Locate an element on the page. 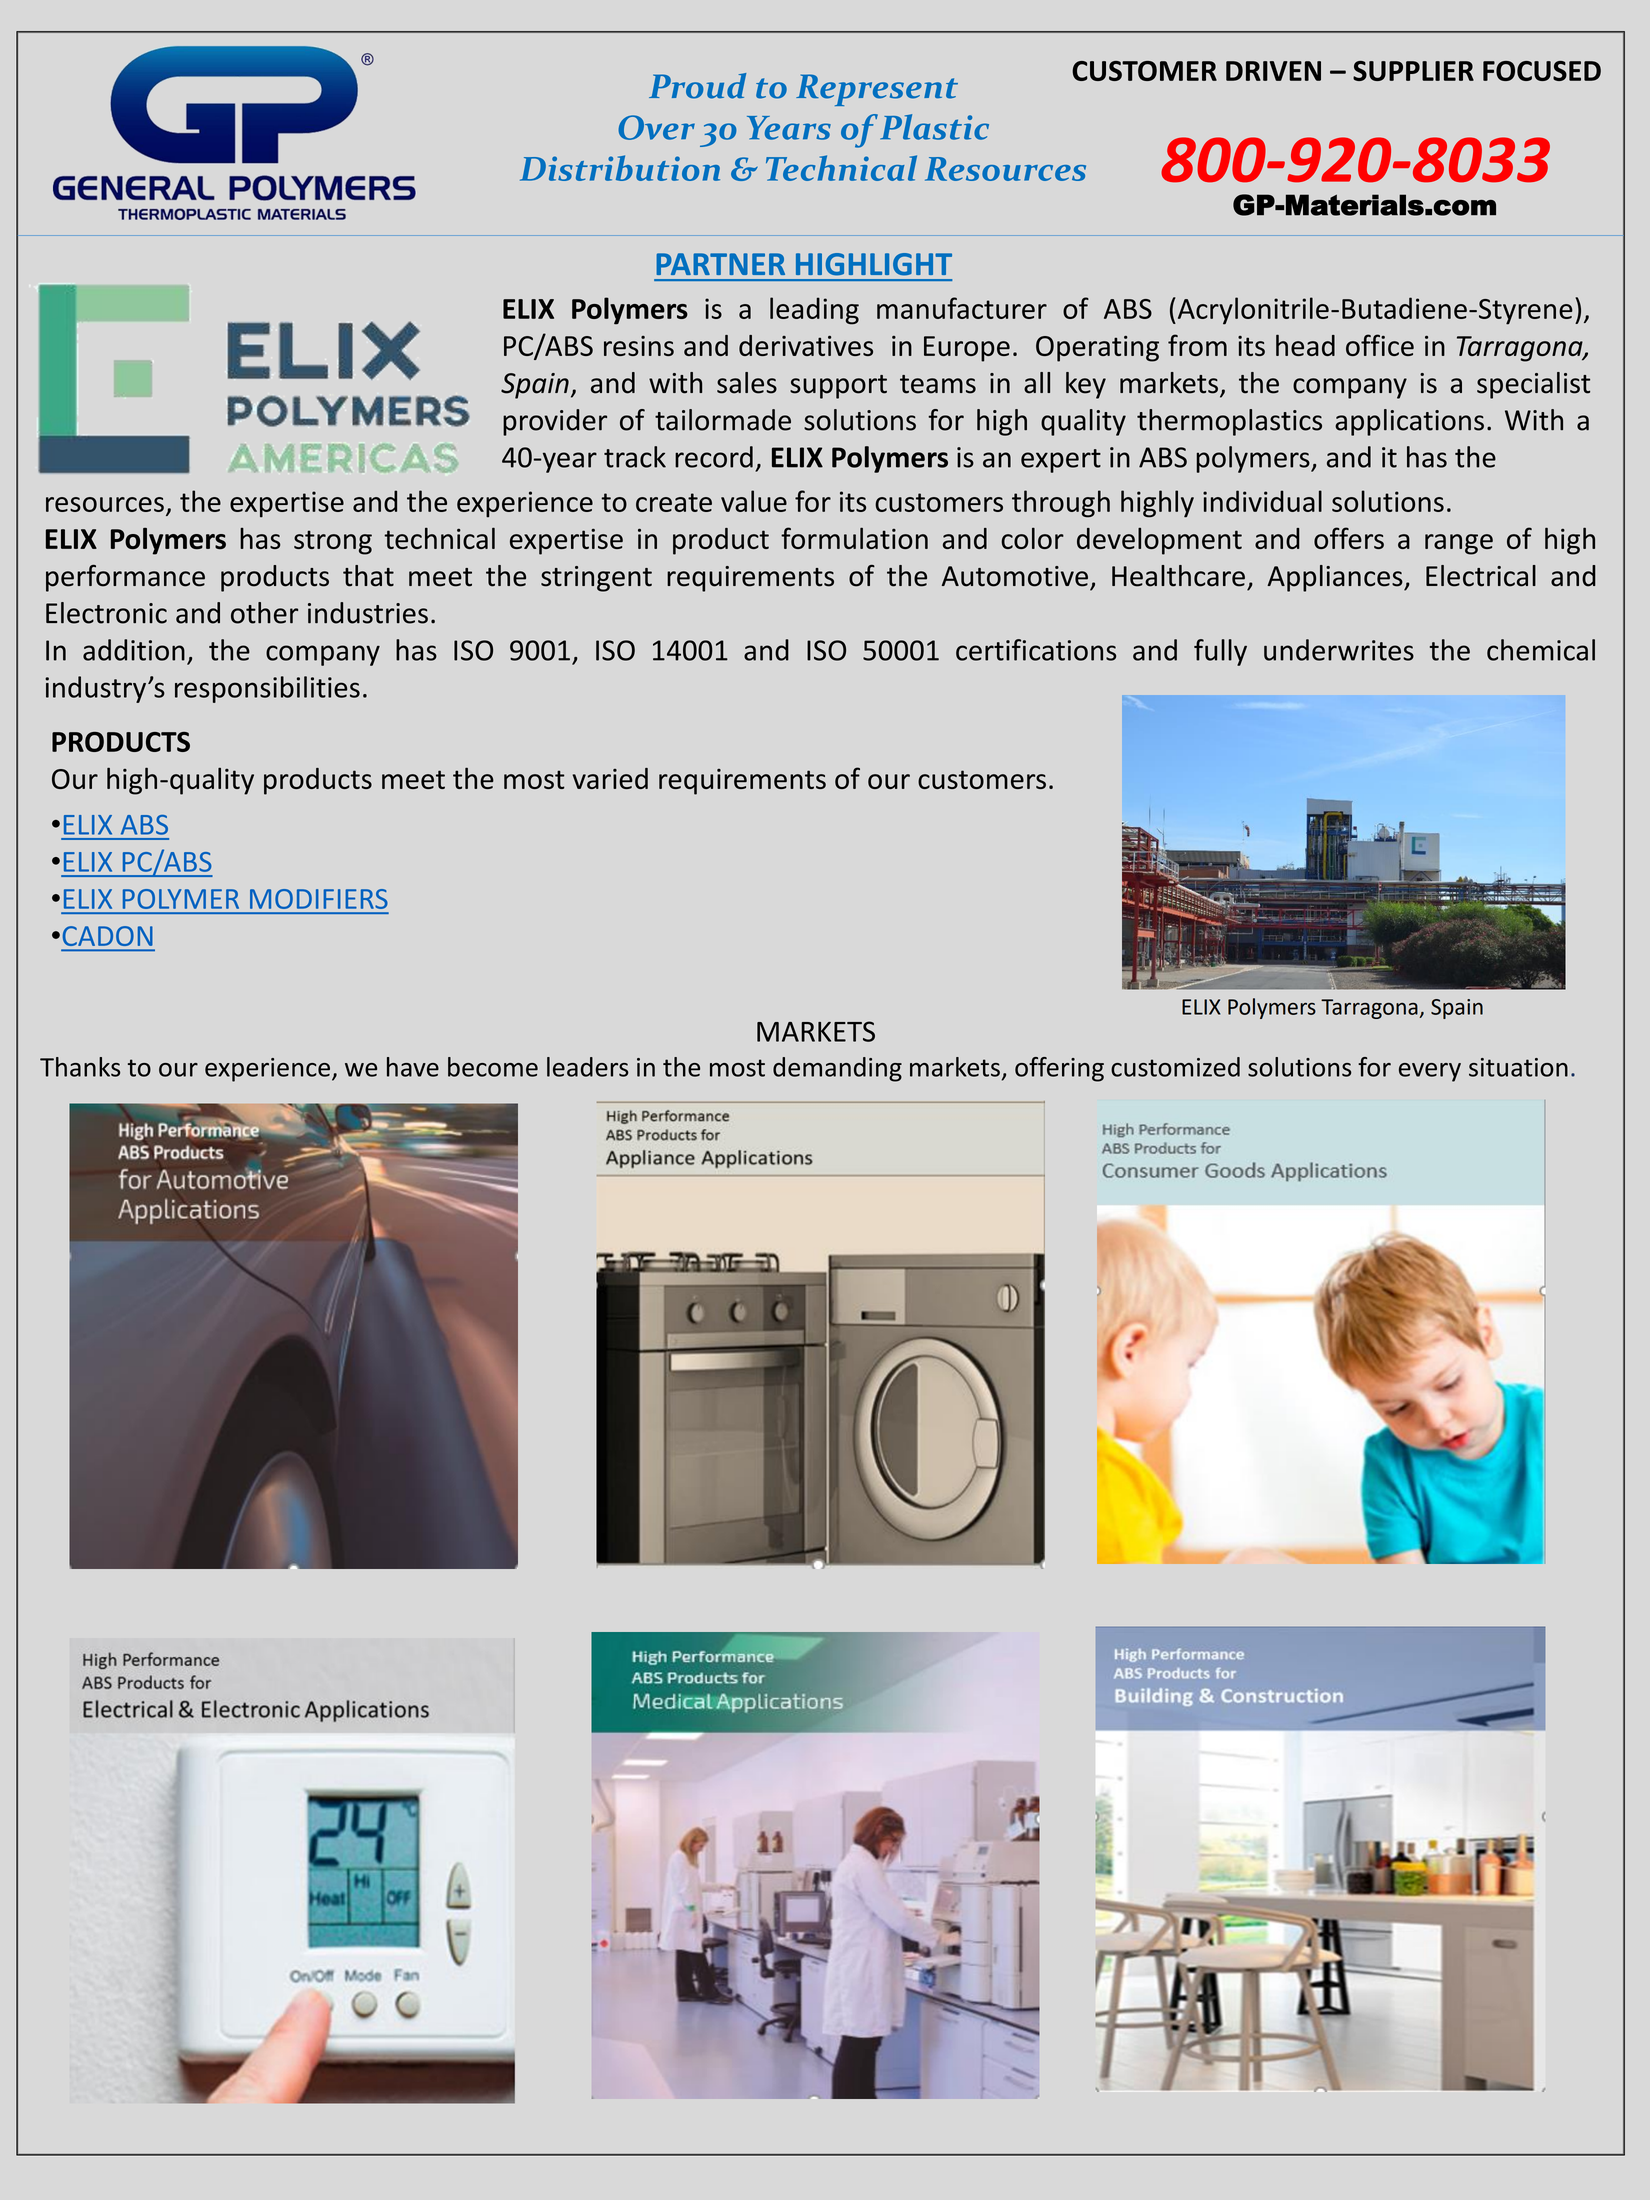 The image size is (1650, 2200). have is located at coordinates (413, 1067).
